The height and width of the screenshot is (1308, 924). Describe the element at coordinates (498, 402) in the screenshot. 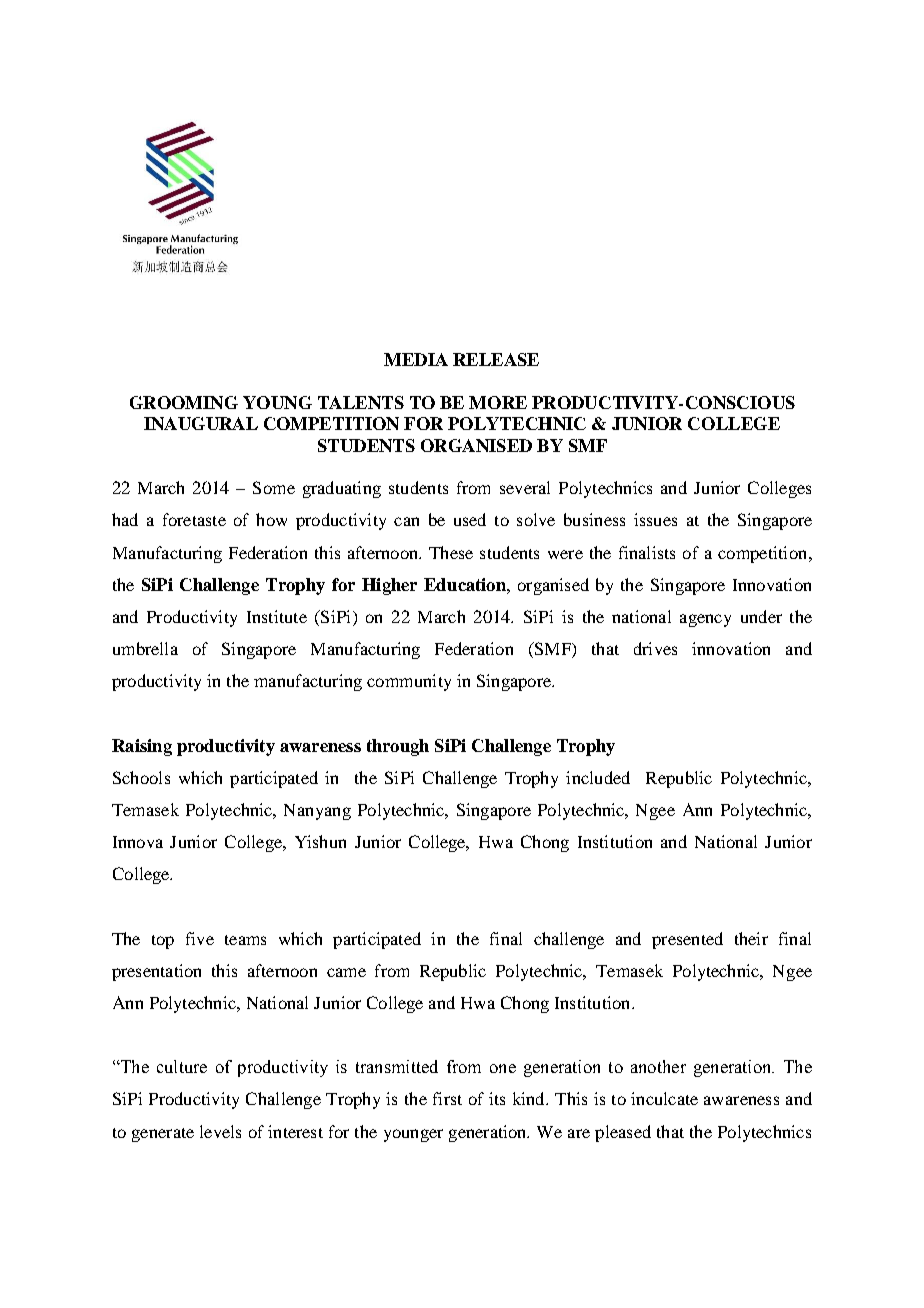

I see `MORE` at that location.
